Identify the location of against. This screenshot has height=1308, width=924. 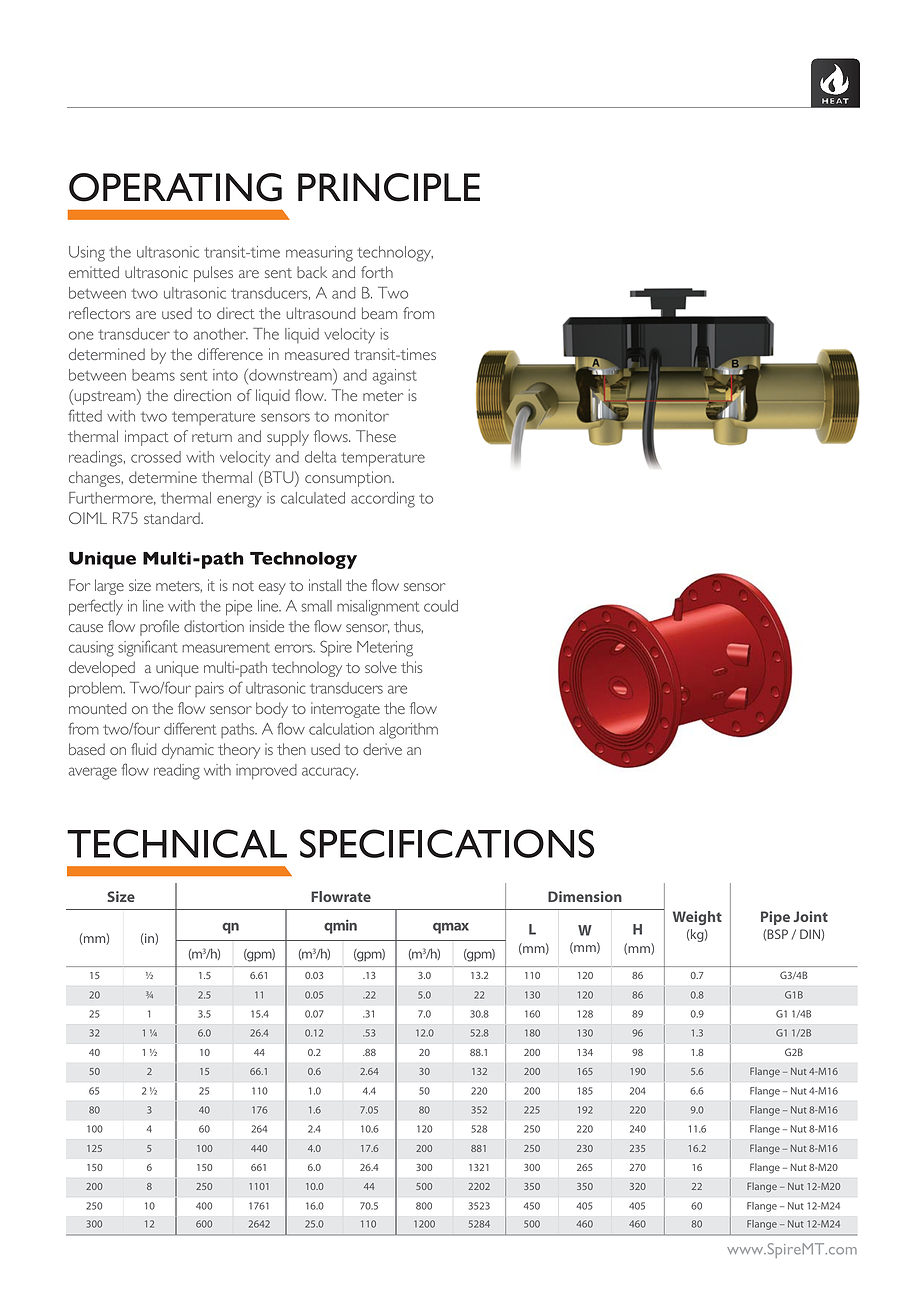
(394, 377).
